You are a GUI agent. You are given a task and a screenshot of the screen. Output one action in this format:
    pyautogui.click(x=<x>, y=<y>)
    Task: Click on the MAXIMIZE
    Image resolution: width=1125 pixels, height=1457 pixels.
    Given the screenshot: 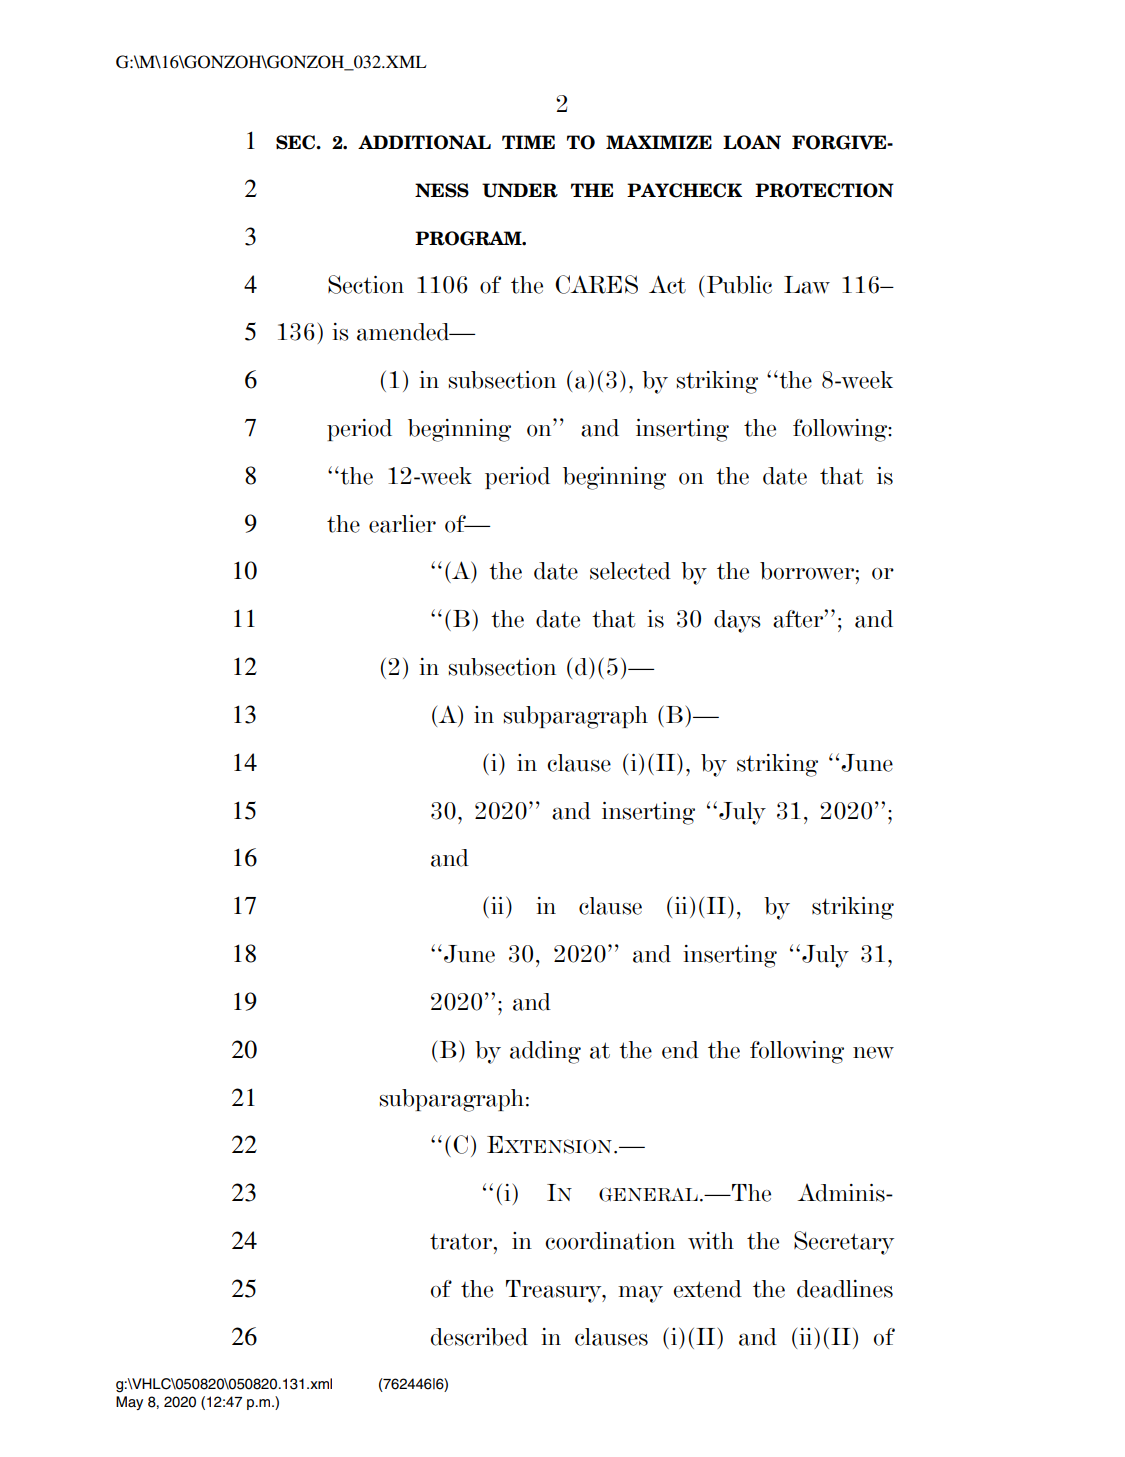 What is the action you would take?
    pyautogui.click(x=659, y=142)
